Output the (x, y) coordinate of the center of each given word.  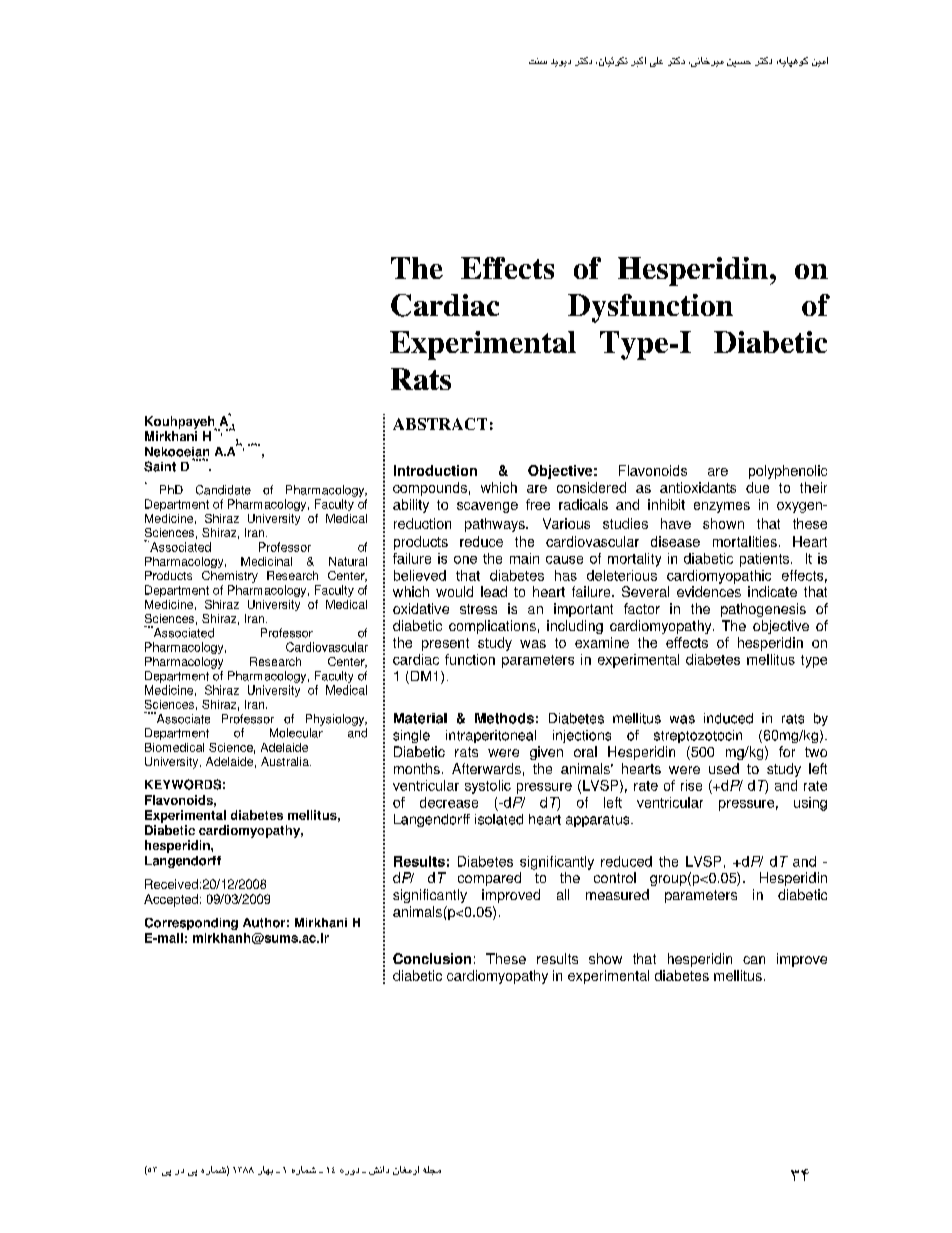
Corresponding (191, 924)
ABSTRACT (440, 424)
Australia (286, 761)
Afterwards (486, 768)
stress (478, 609)
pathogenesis (763, 610)
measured (617, 894)
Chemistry (230, 577)
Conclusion (432, 958)
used (724, 768)
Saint (160, 466)
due (757, 487)
